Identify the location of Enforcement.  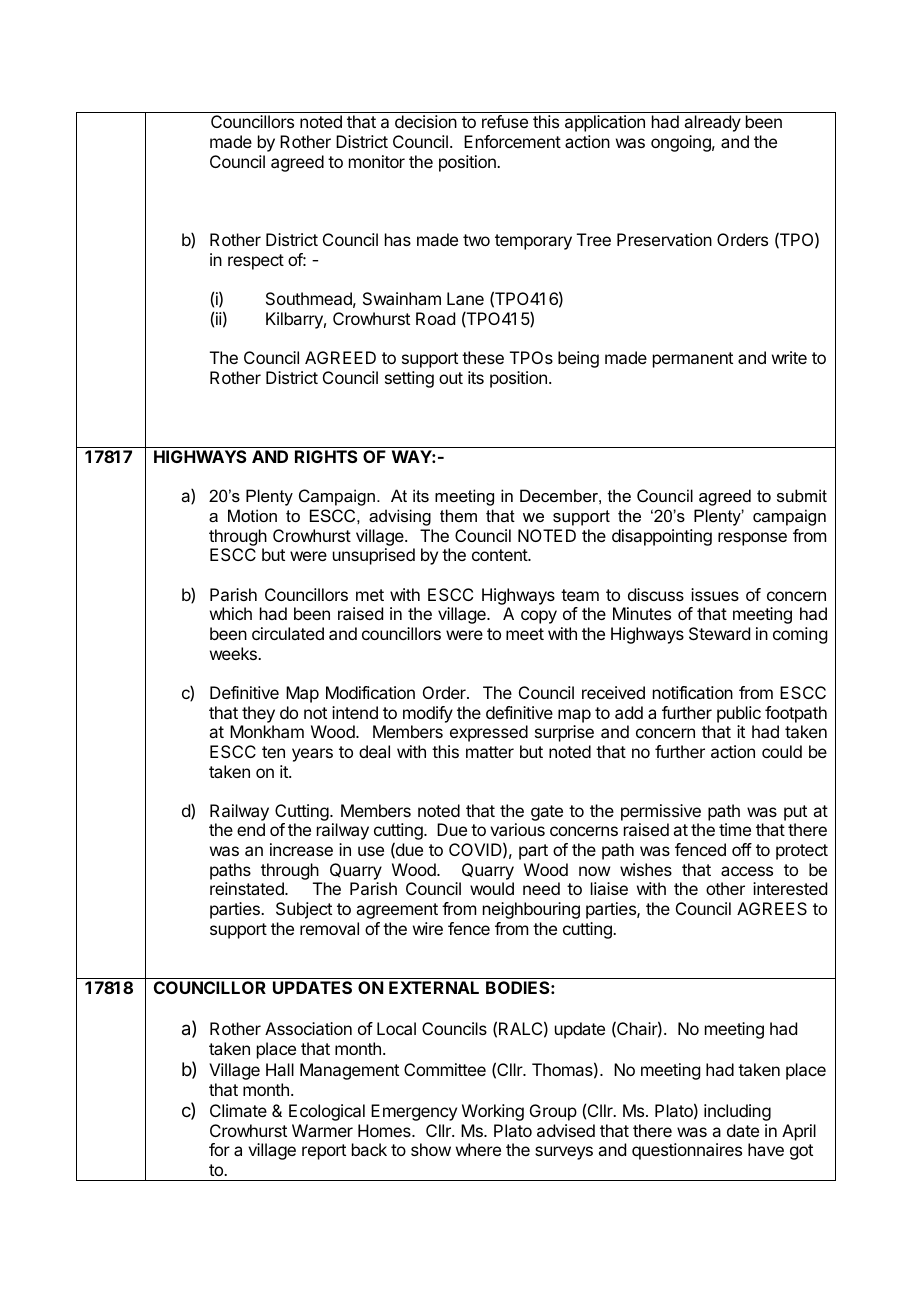
(512, 141).
